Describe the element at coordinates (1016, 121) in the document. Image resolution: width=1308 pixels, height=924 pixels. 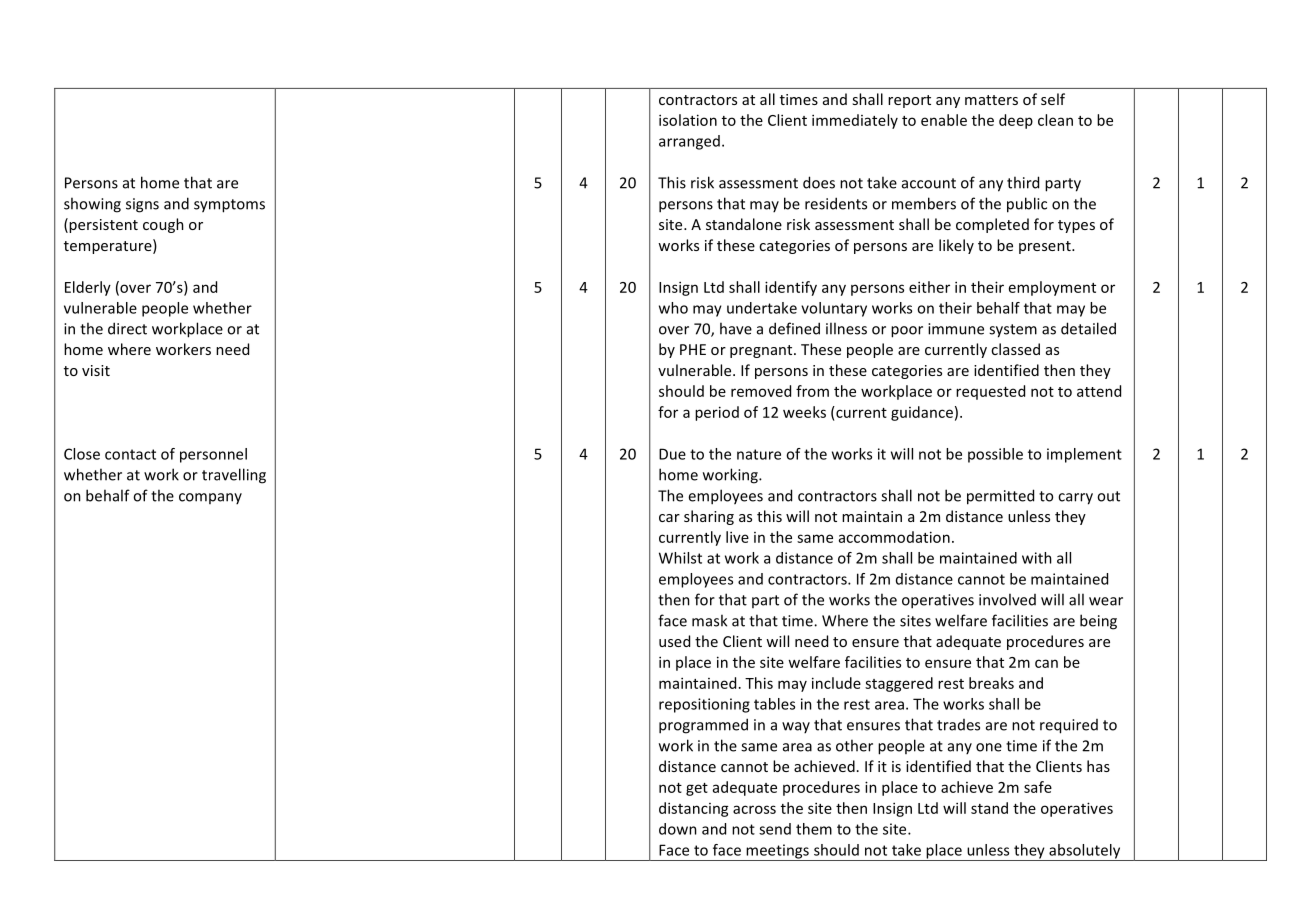
I see `deep` at that location.
